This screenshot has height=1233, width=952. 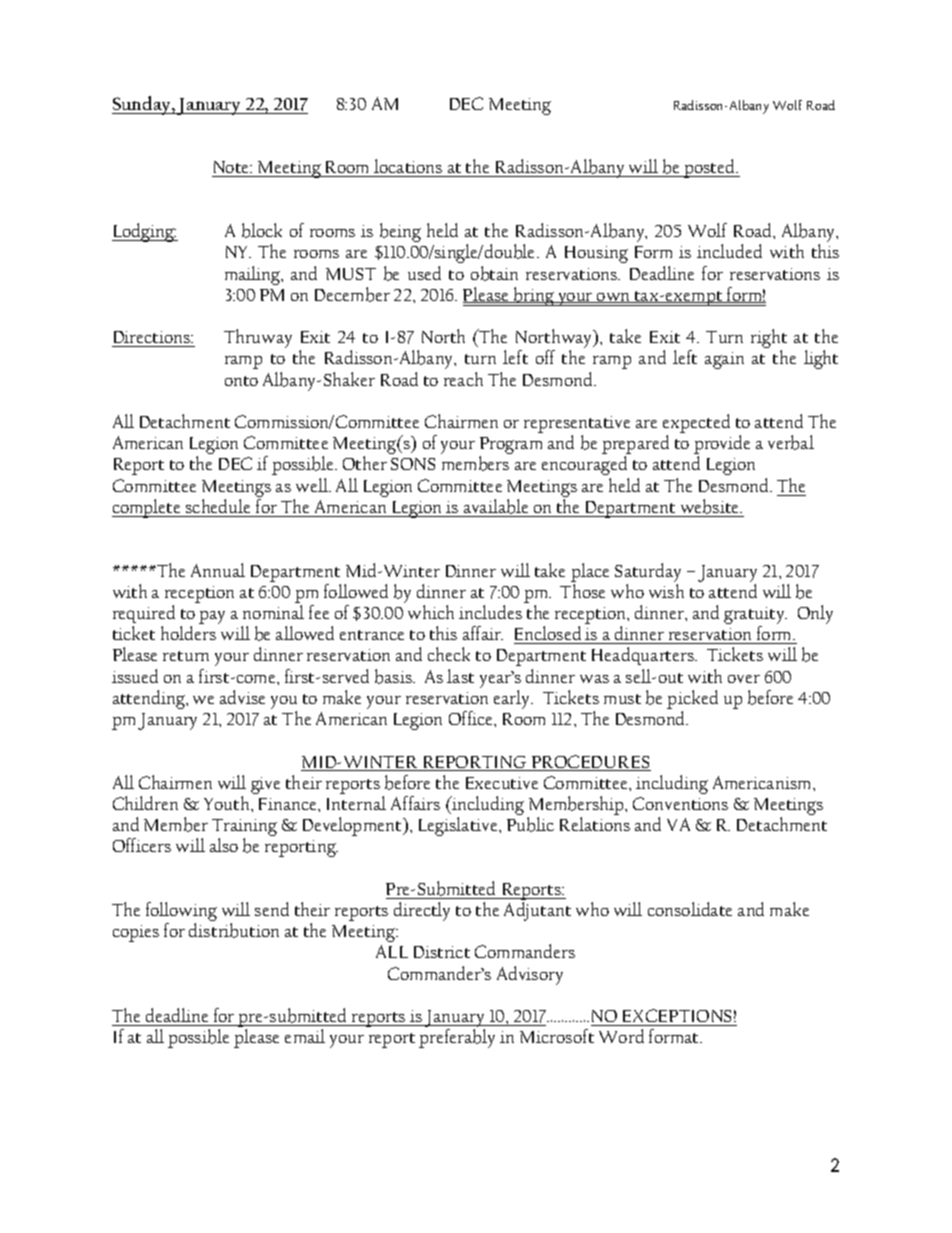 What do you see at coordinates (621, 1036) in the screenshot?
I see `Word` at bounding box center [621, 1036].
